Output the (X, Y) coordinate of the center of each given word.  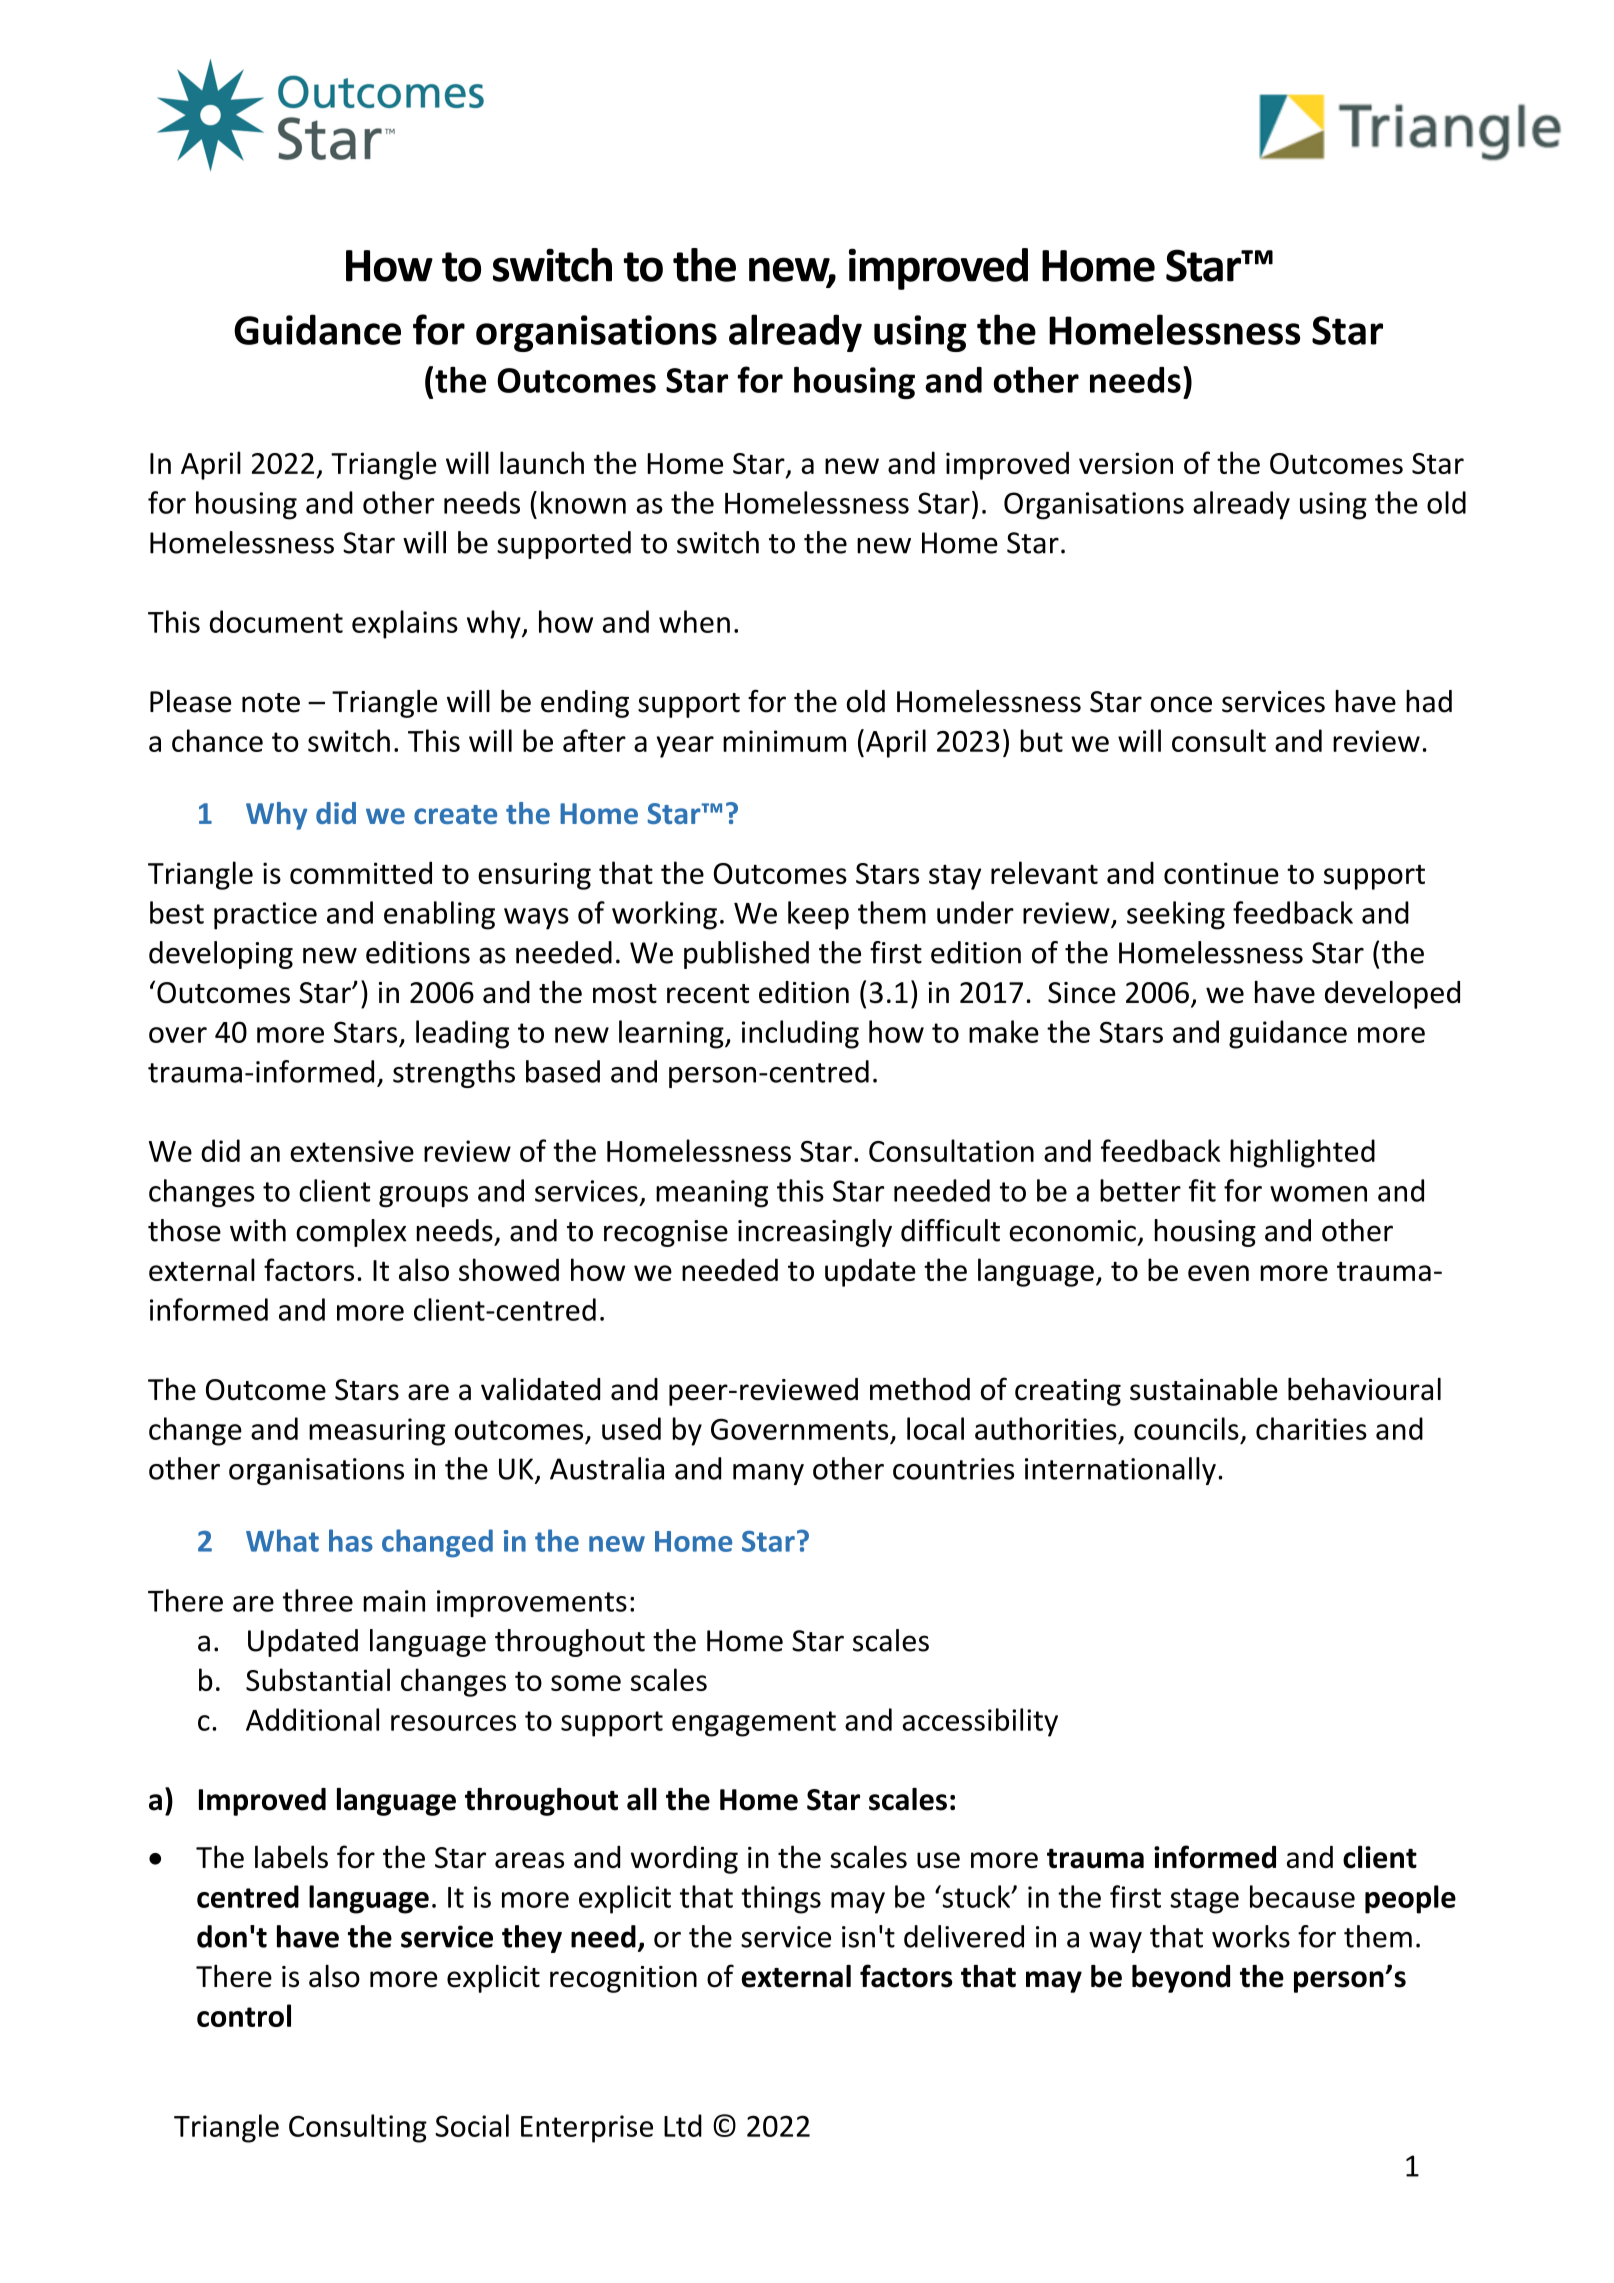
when (694, 621)
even (1218, 1273)
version (1126, 463)
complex (351, 1233)
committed (361, 872)
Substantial (318, 1679)
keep (818, 915)
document (276, 621)
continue (1221, 873)
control (244, 2015)
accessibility (980, 1722)
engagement (754, 1724)
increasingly (815, 1233)
